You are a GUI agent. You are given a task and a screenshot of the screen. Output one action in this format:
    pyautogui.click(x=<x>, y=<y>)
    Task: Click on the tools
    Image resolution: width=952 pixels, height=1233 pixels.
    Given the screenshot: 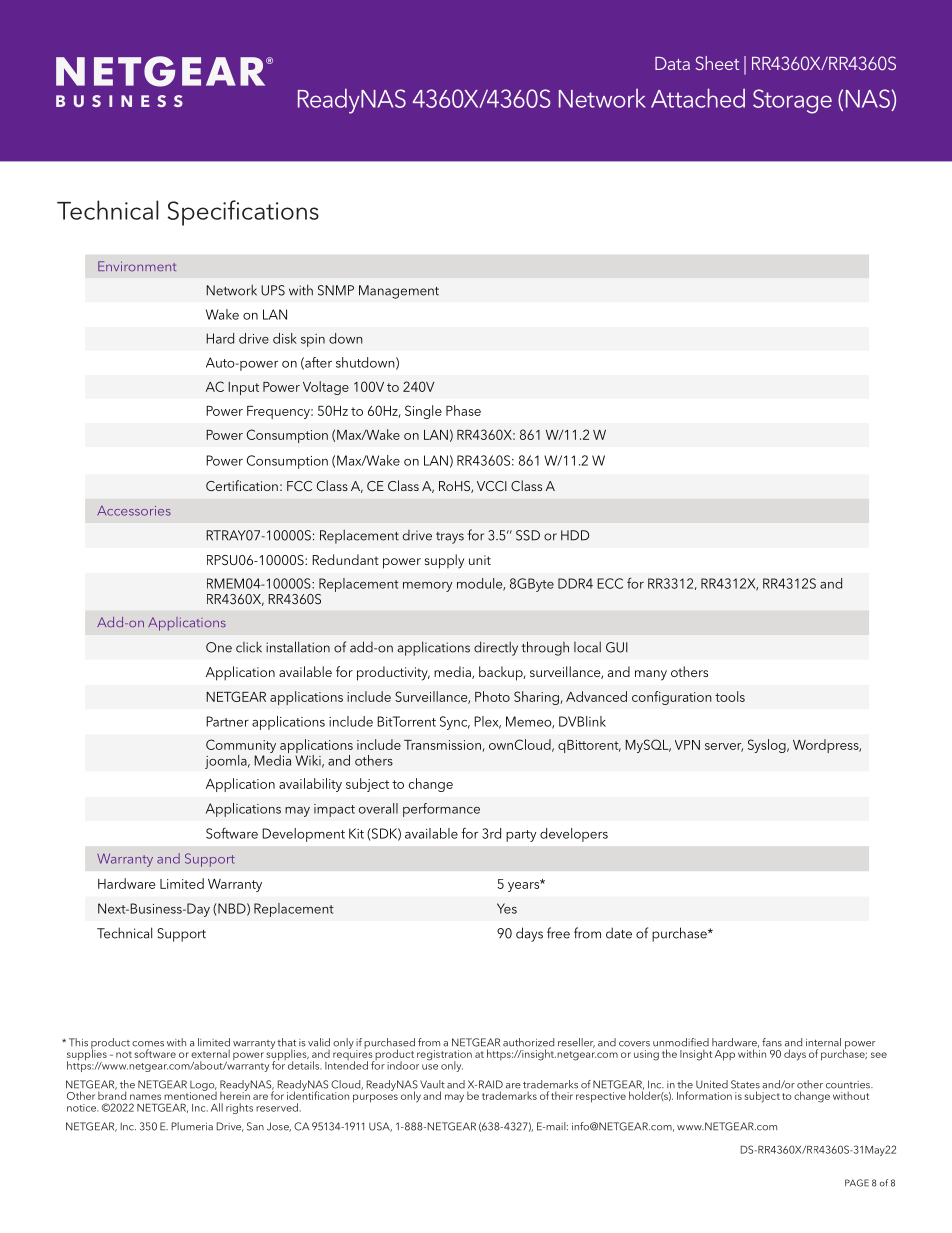 What is the action you would take?
    pyautogui.click(x=730, y=696)
